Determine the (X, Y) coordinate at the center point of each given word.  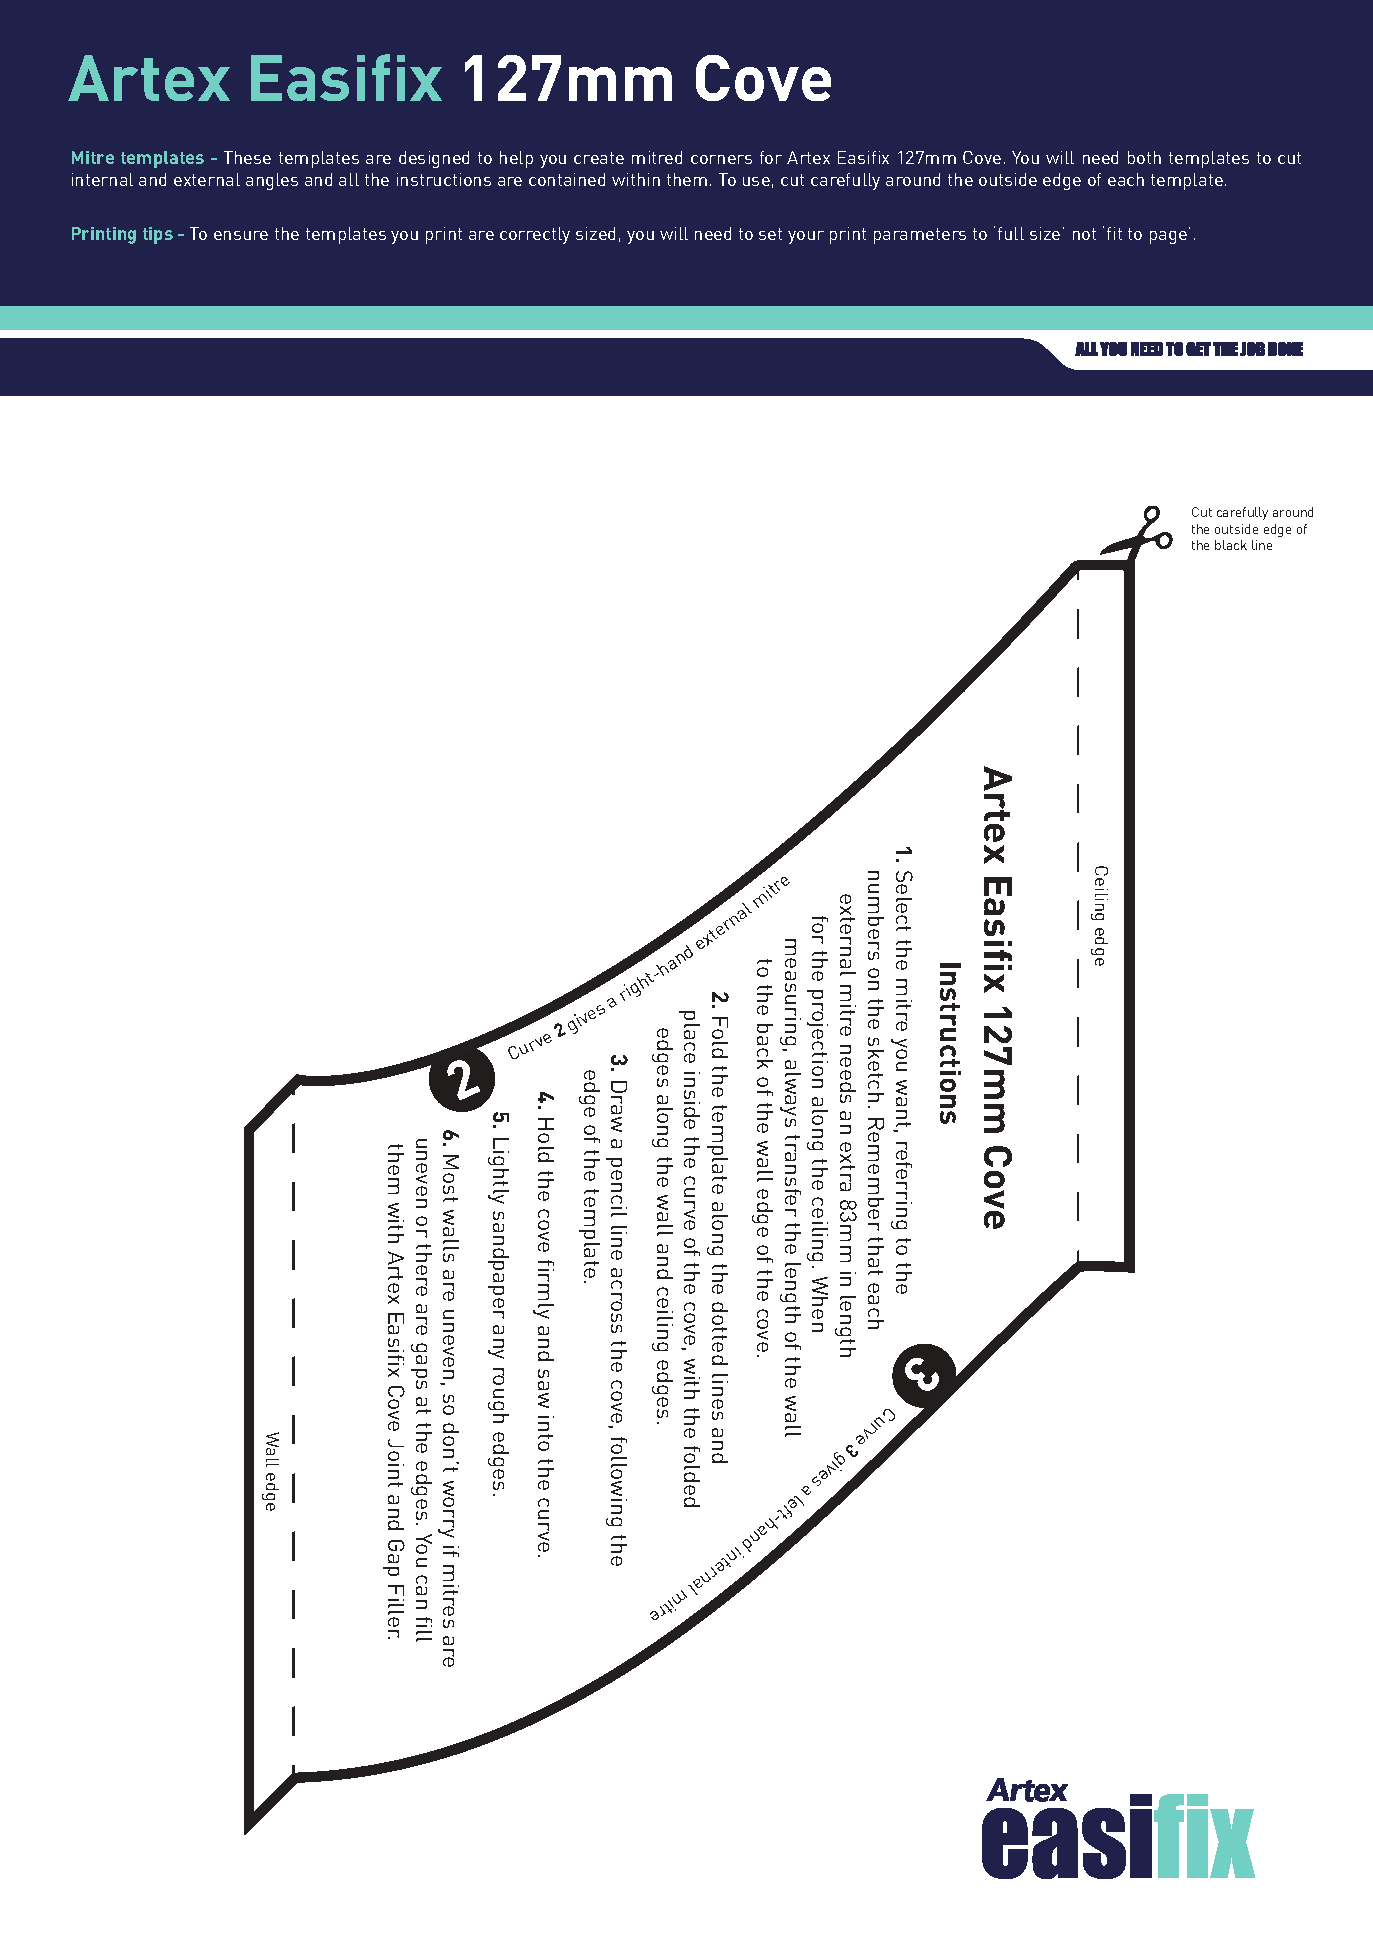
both (1144, 157)
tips (158, 235)
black (1231, 545)
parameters (920, 236)
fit (1114, 233)
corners (721, 159)
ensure (241, 235)
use (756, 181)
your (806, 237)
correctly (535, 235)
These (247, 157)
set (770, 234)
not (1084, 234)
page (1168, 237)
